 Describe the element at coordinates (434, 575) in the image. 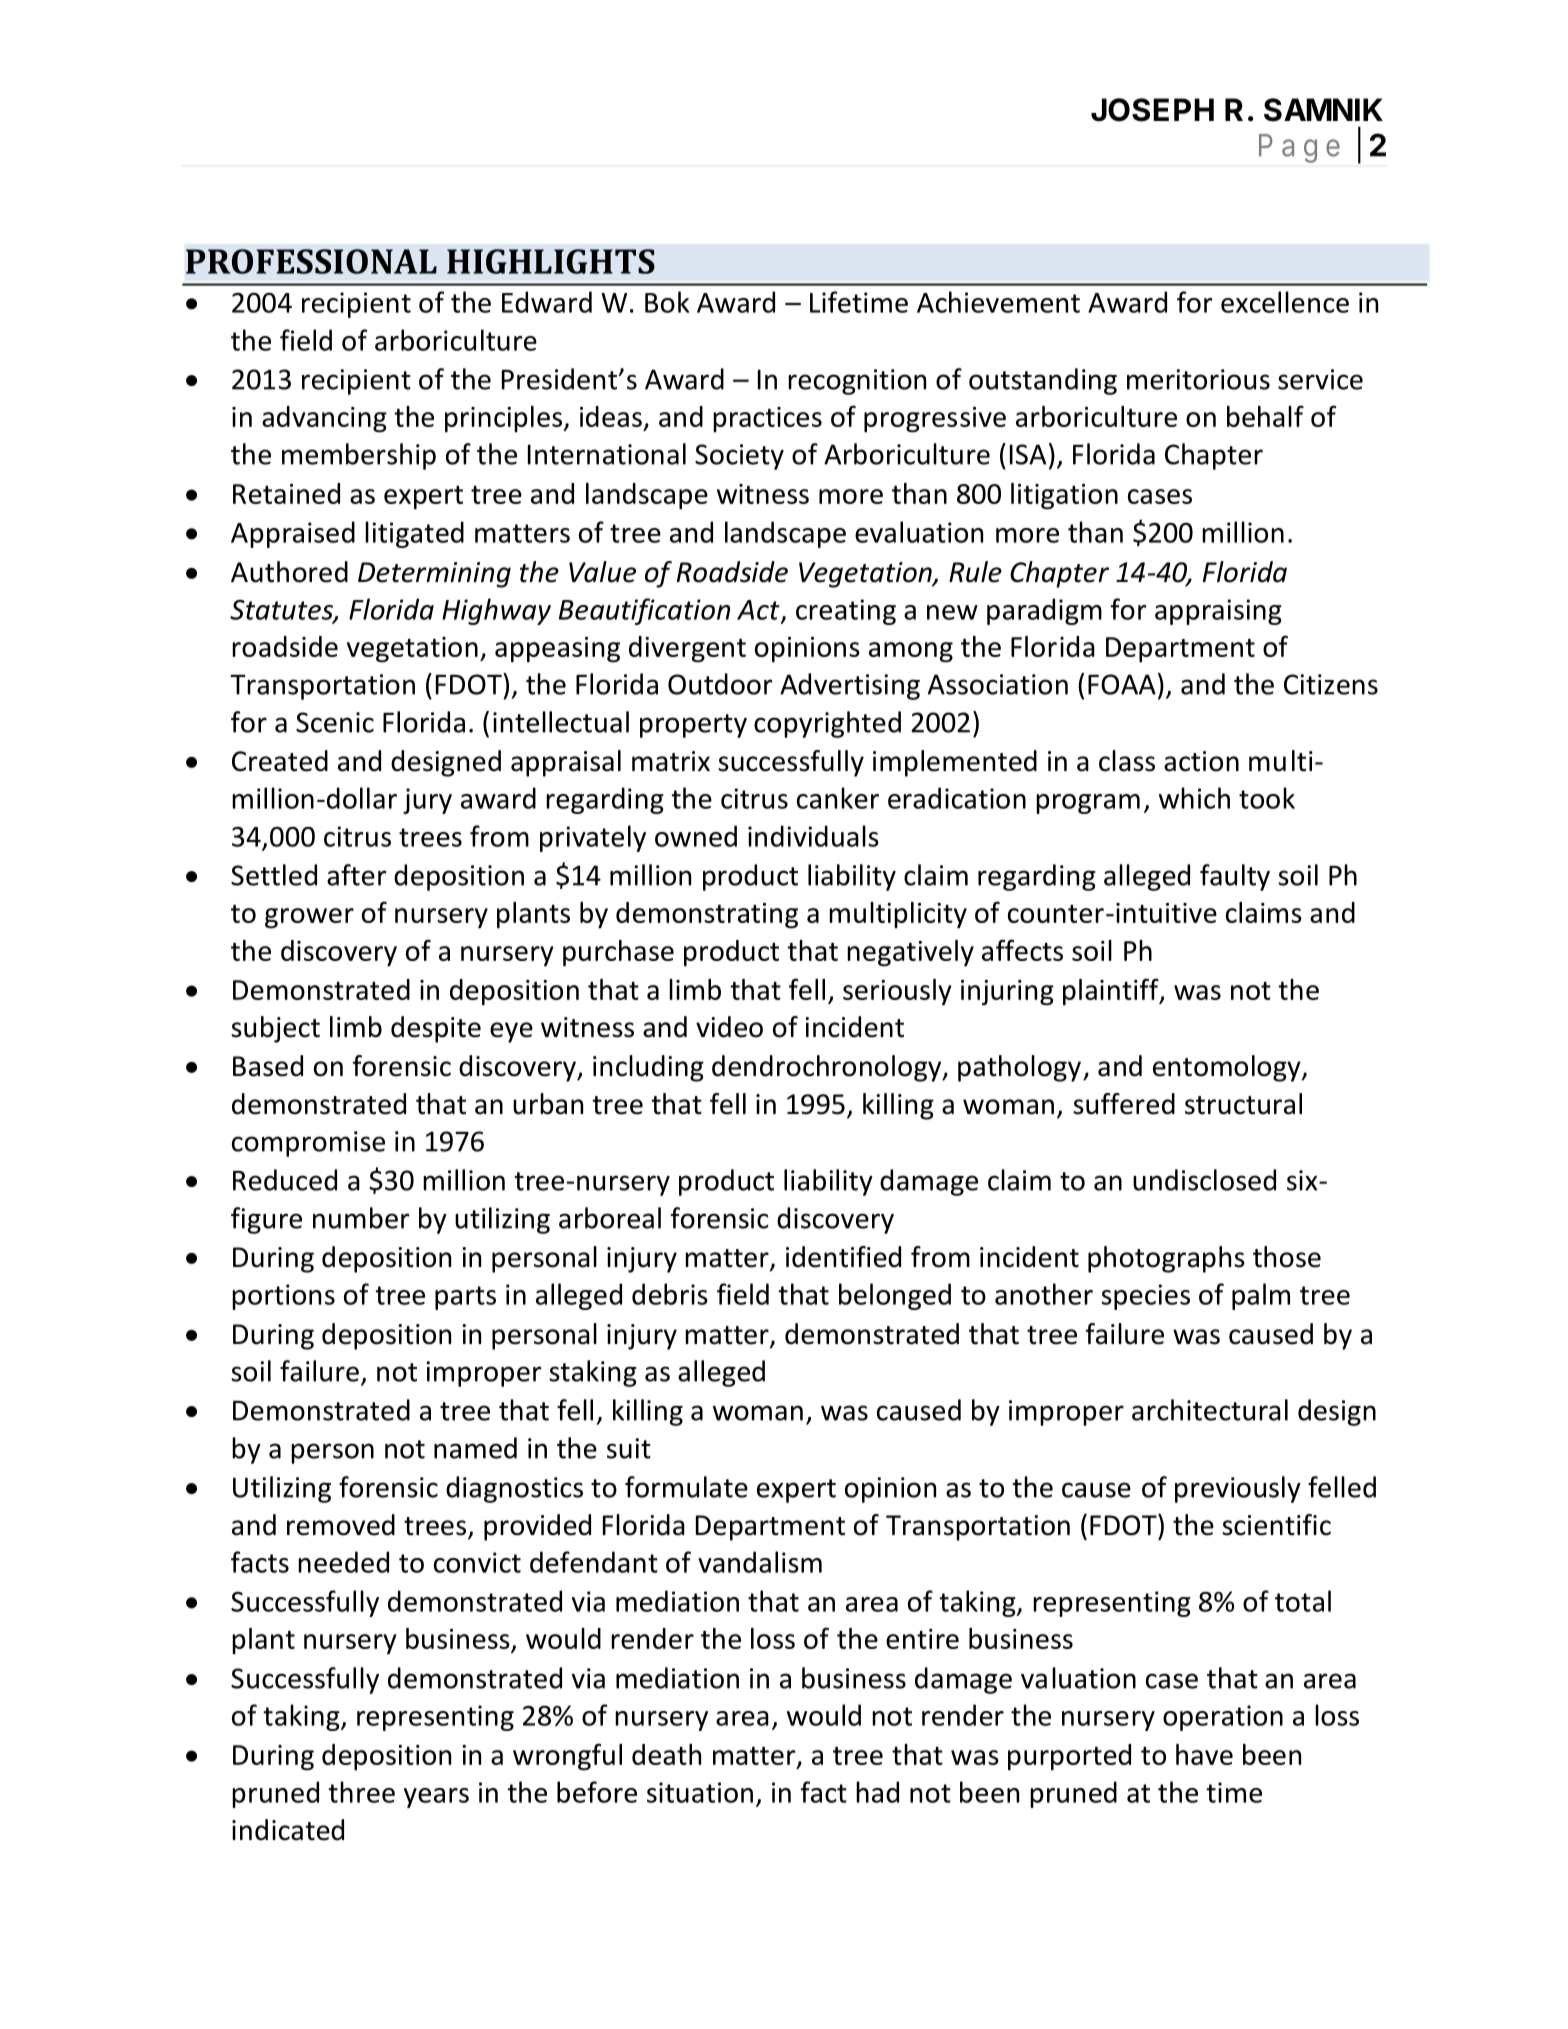

I see `Determining` at that location.
